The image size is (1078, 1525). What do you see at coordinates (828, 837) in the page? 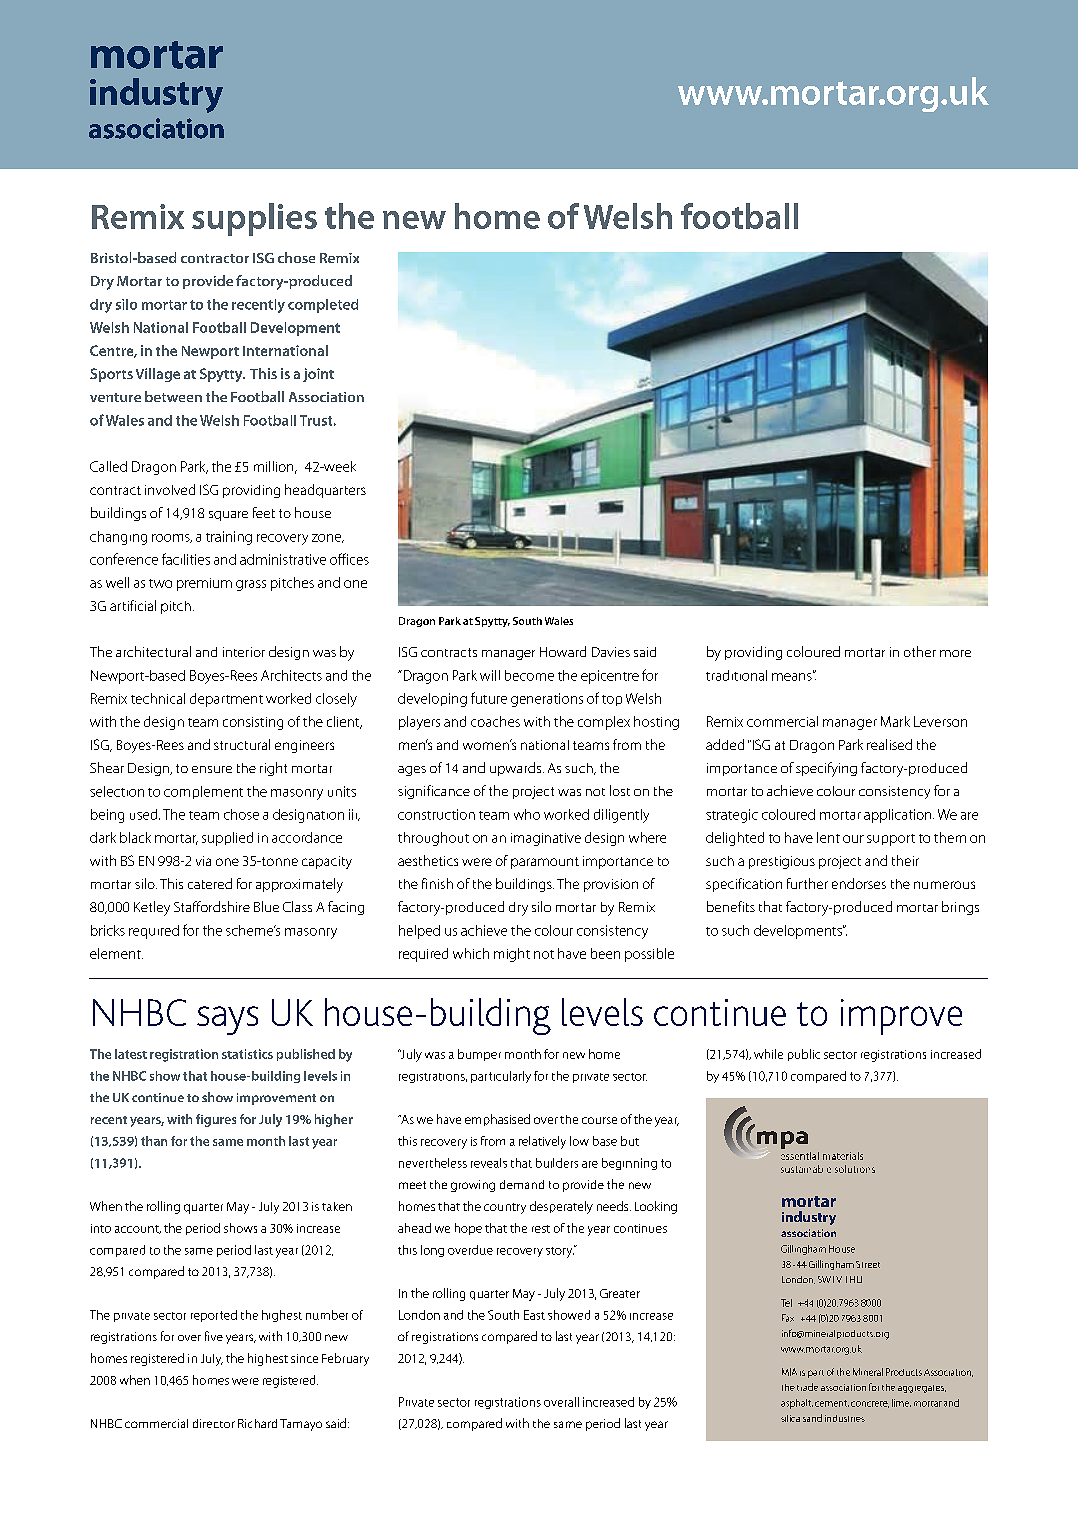
I see `lent` at bounding box center [828, 837].
